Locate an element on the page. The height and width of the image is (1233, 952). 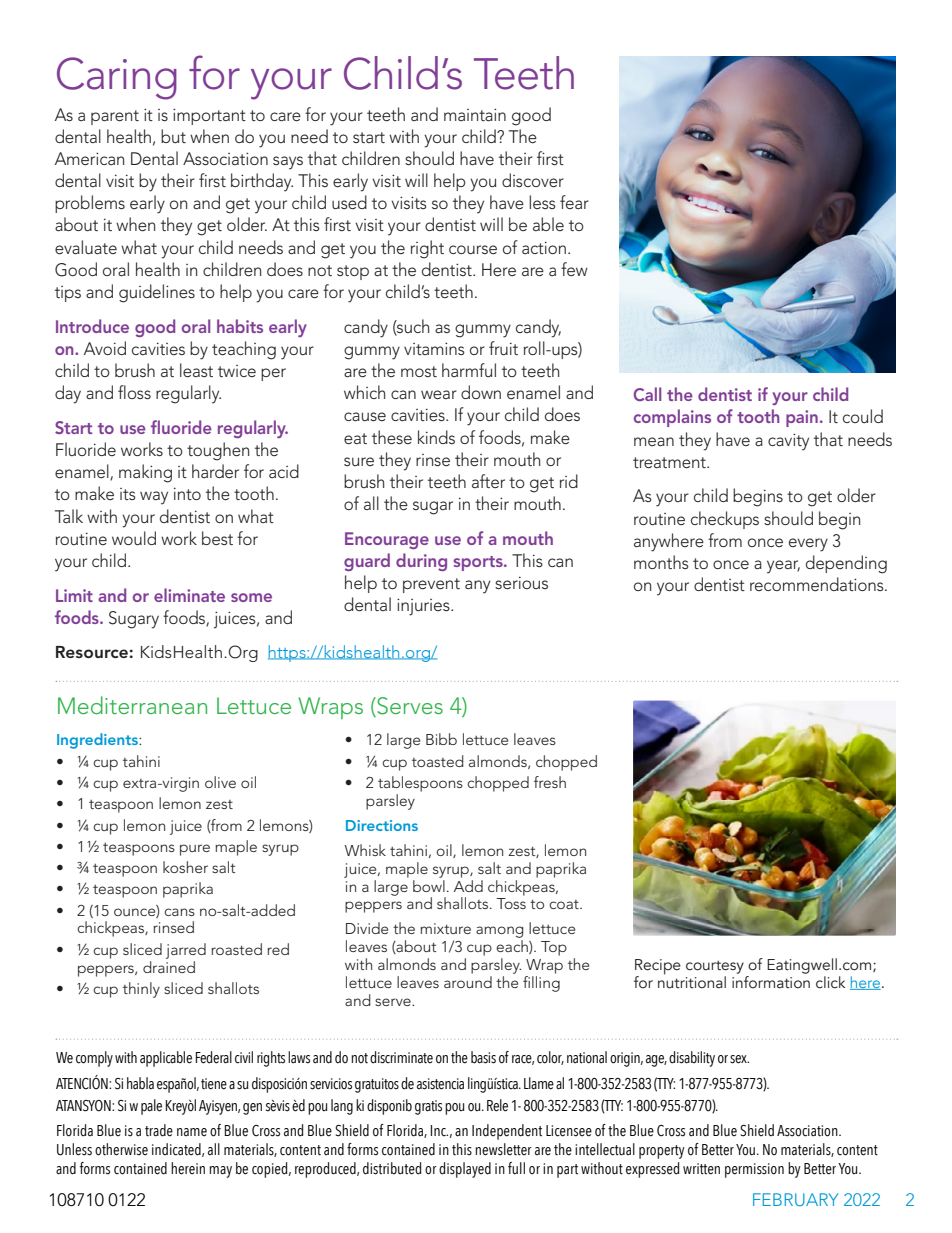
fear is located at coordinates (574, 202).
